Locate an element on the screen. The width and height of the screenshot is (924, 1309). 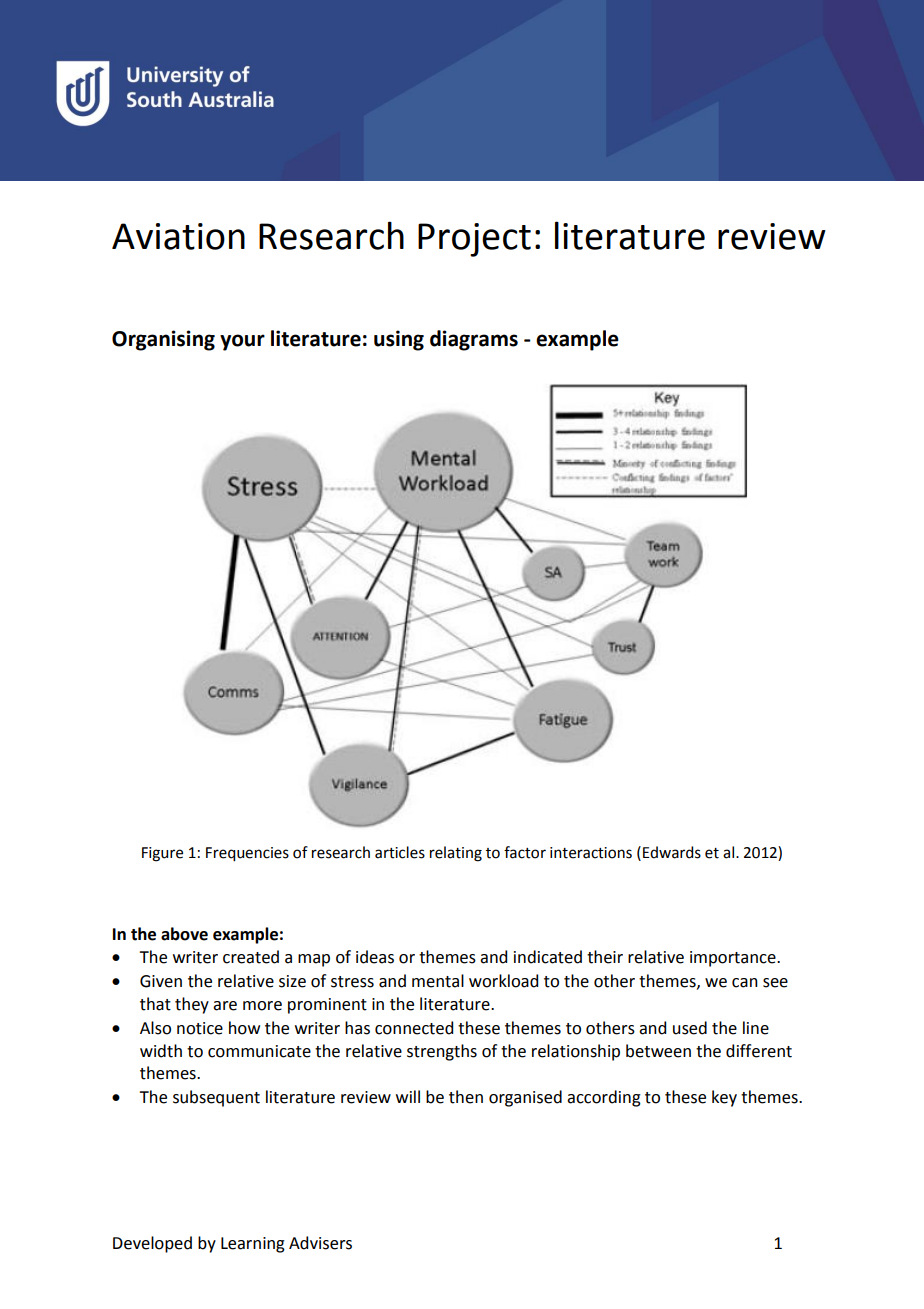
interactions is located at coordinates (591, 853).
